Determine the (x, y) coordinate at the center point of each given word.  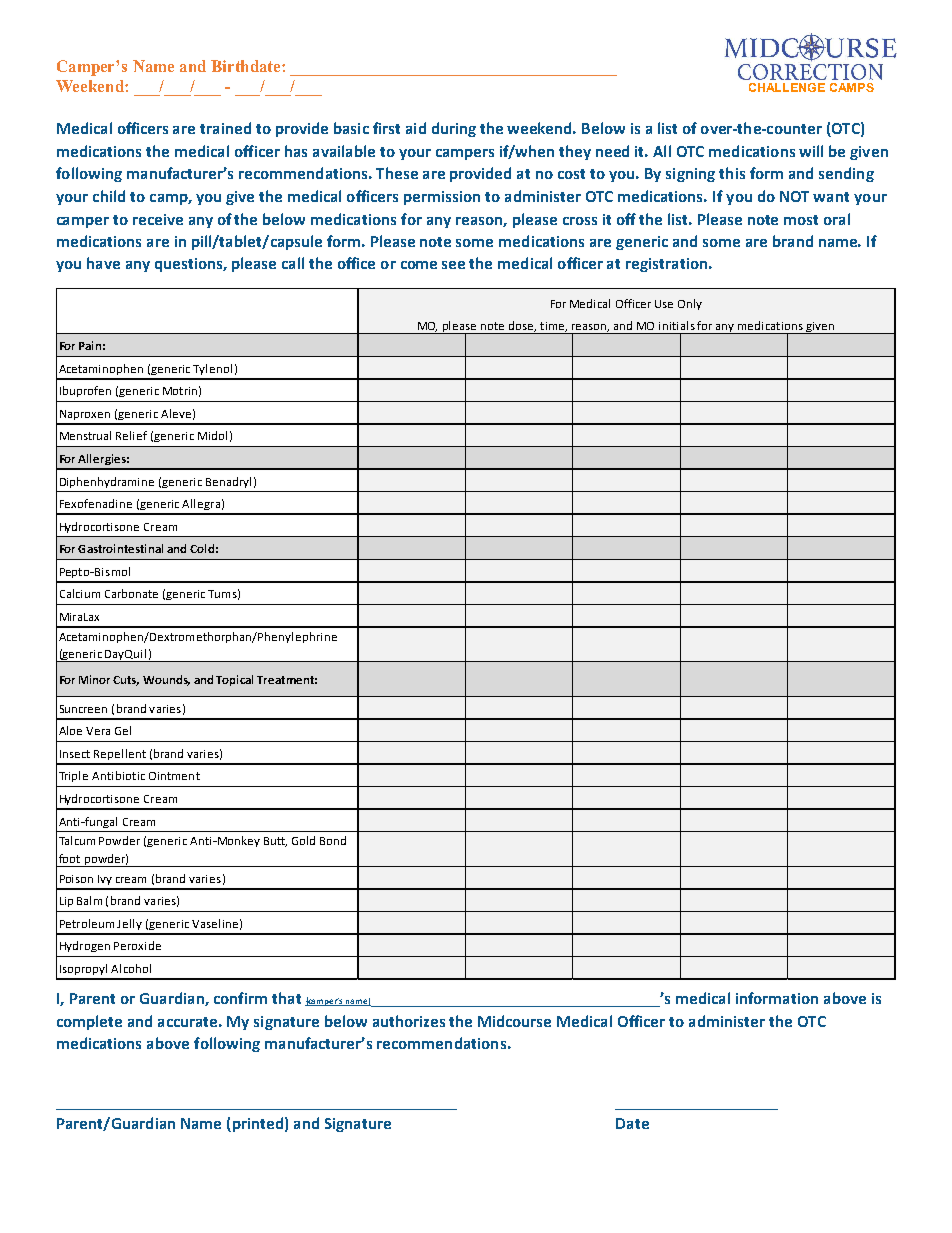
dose (522, 326)
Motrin (180, 391)
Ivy (105, 880)
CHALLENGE (787, 87)
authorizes (409, 1021)
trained (225, 128)
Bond (333, 840)
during (454, 129)
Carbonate (131, 593)
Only (690, 304)
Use (664, 304)
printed (256, 1124)
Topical (234, 680)
